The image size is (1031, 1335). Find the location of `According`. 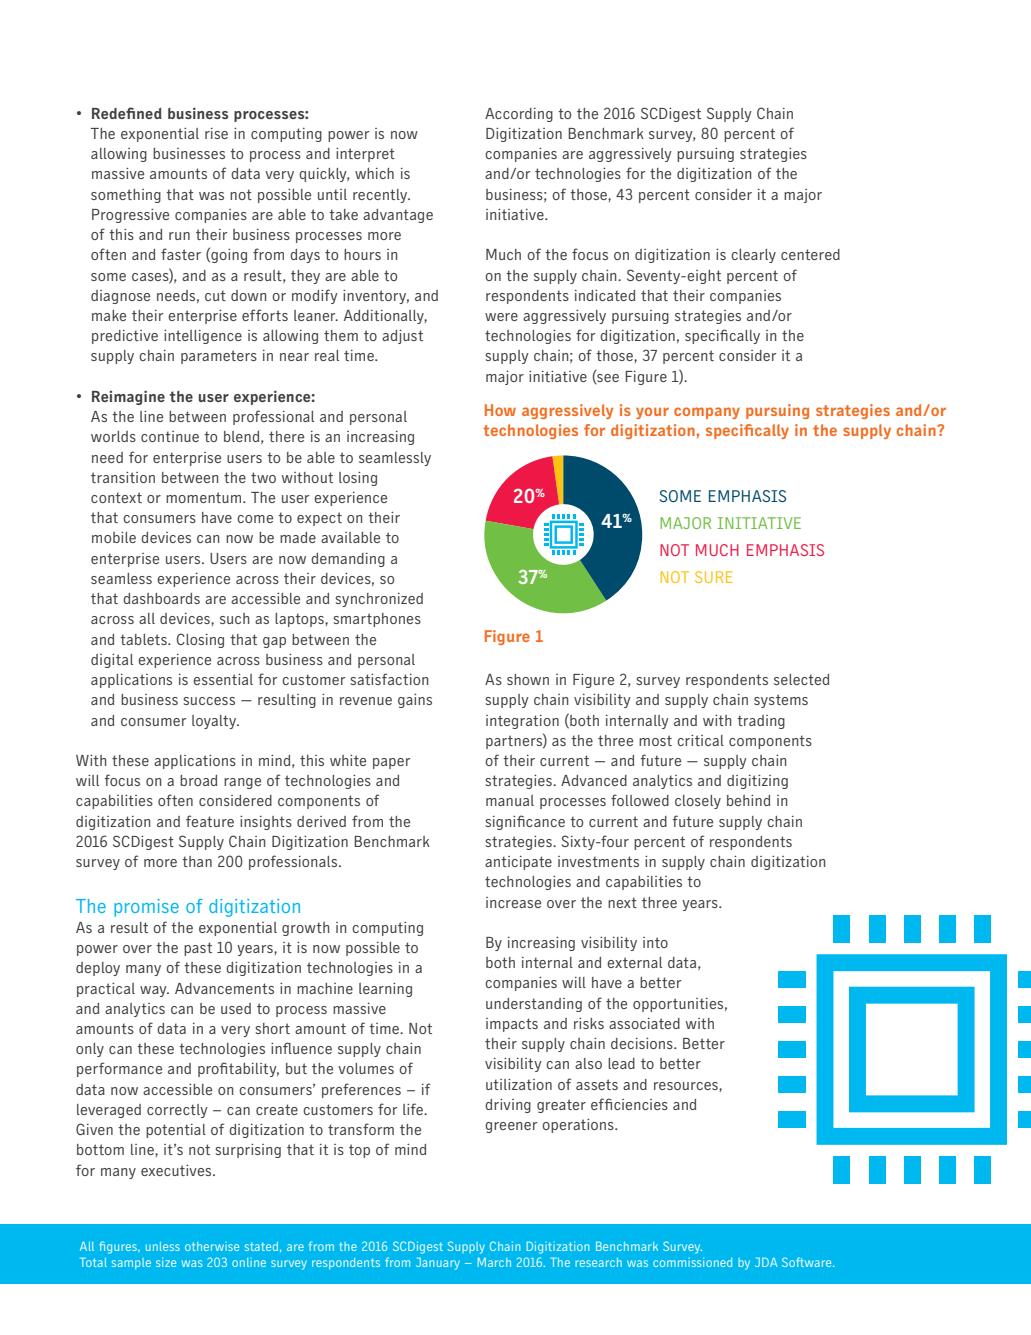

According is located at coordinates (519, 115).
